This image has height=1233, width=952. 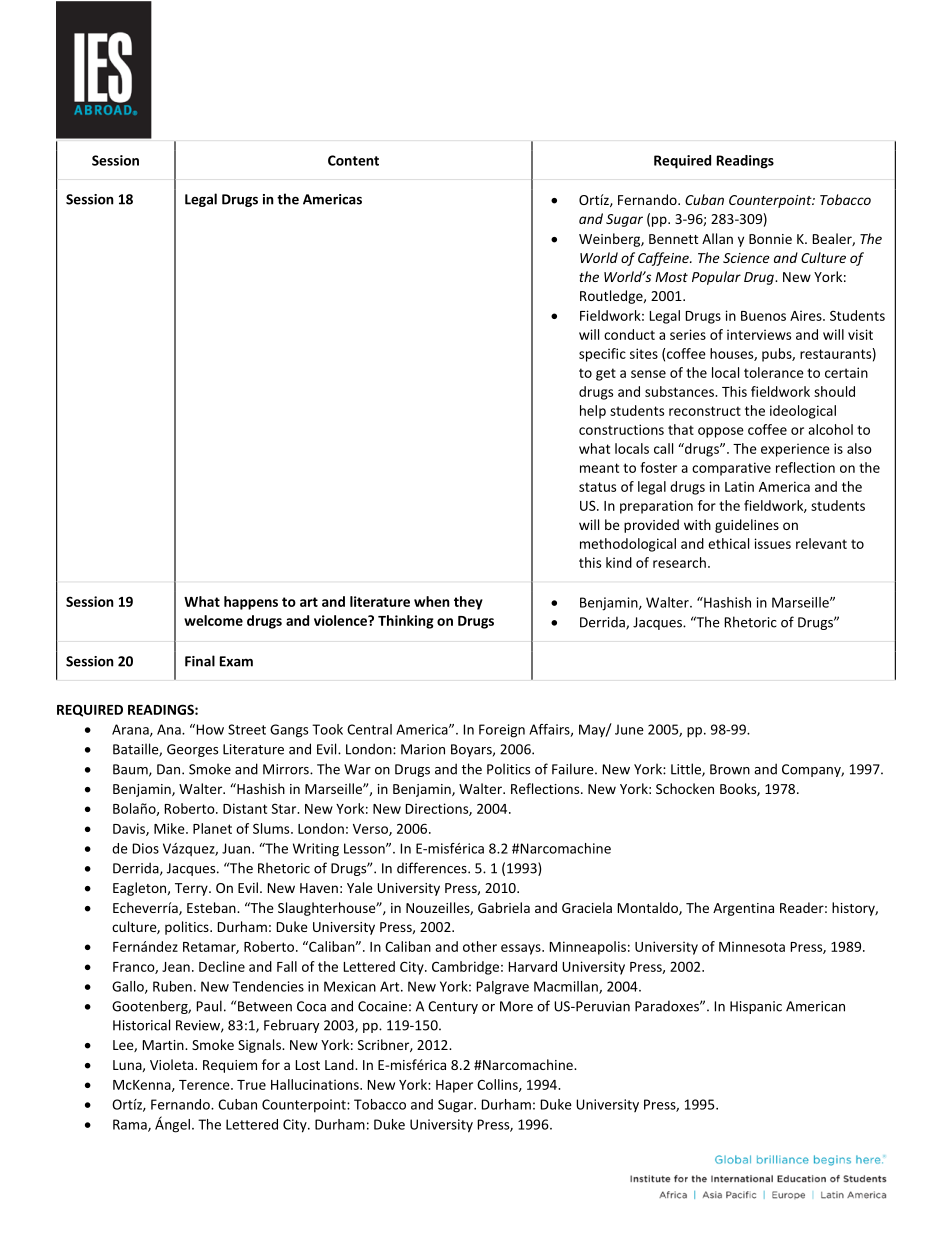 I want to click on happens, so click(x=251, y=603).
